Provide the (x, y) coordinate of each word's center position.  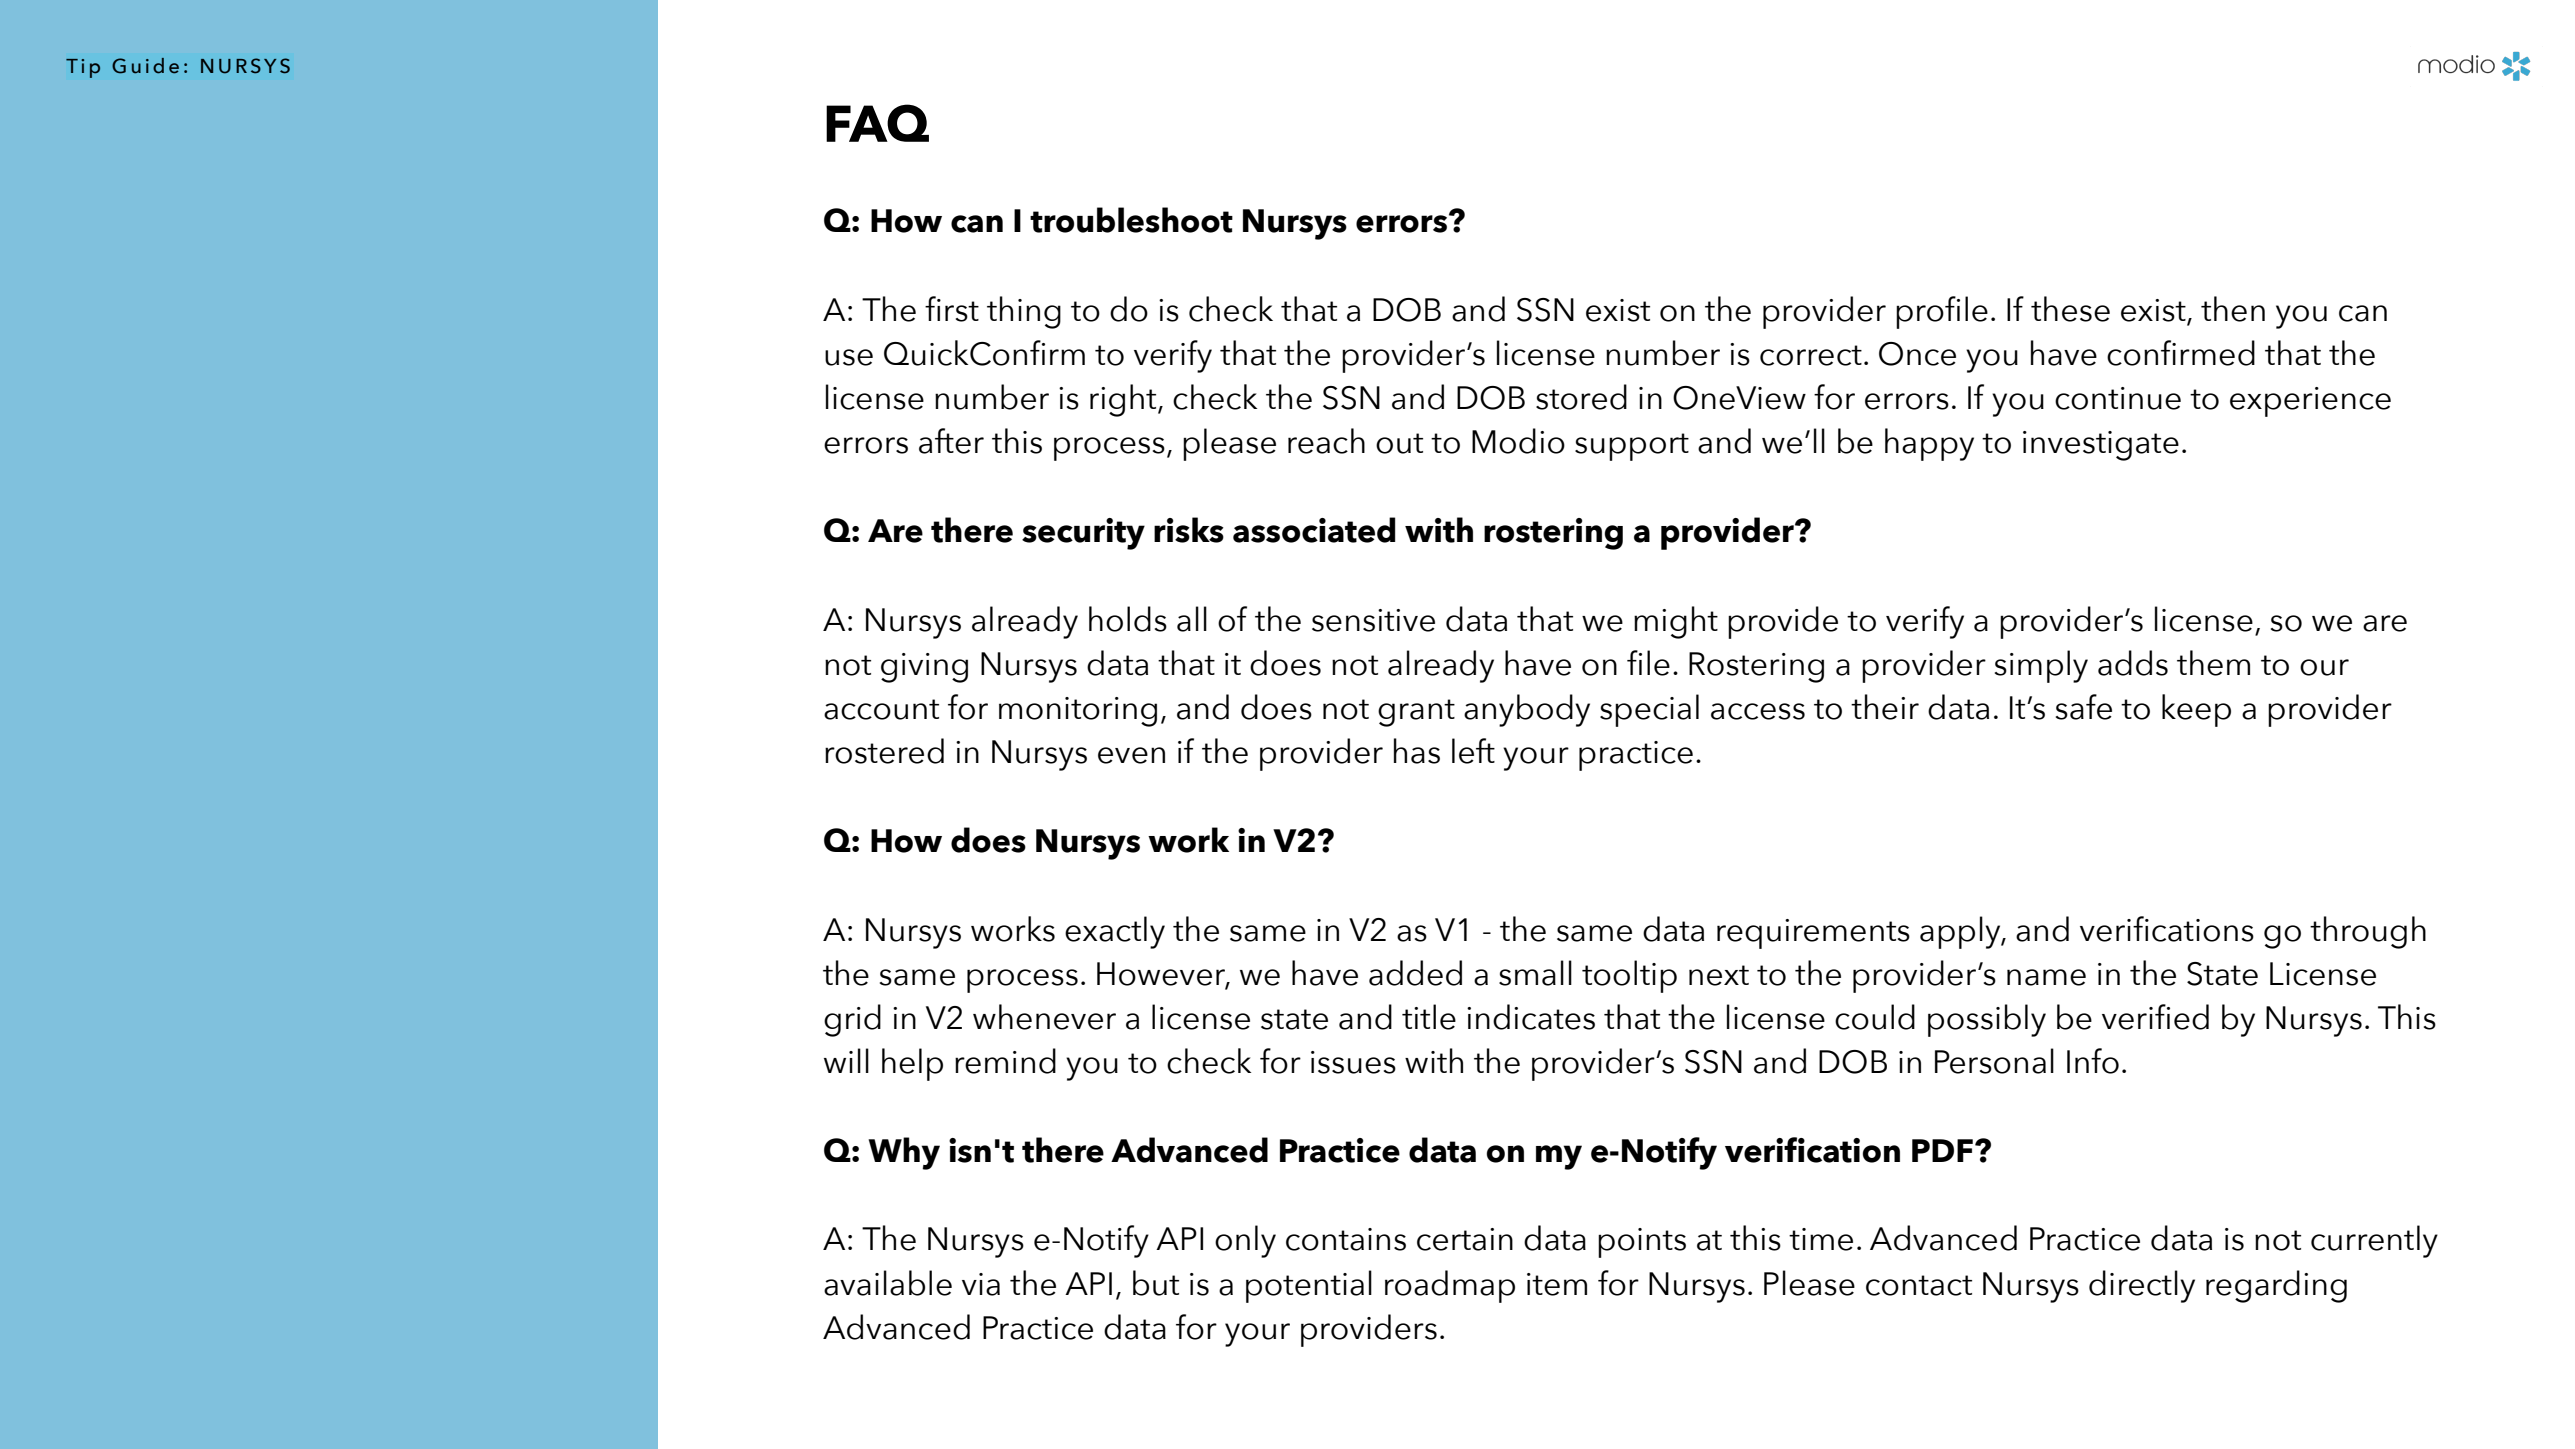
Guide (145, 66)
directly (2142, 1286)
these (2070, 309)
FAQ (877, 123)
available (888, 1283)
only (1245, 1241)
